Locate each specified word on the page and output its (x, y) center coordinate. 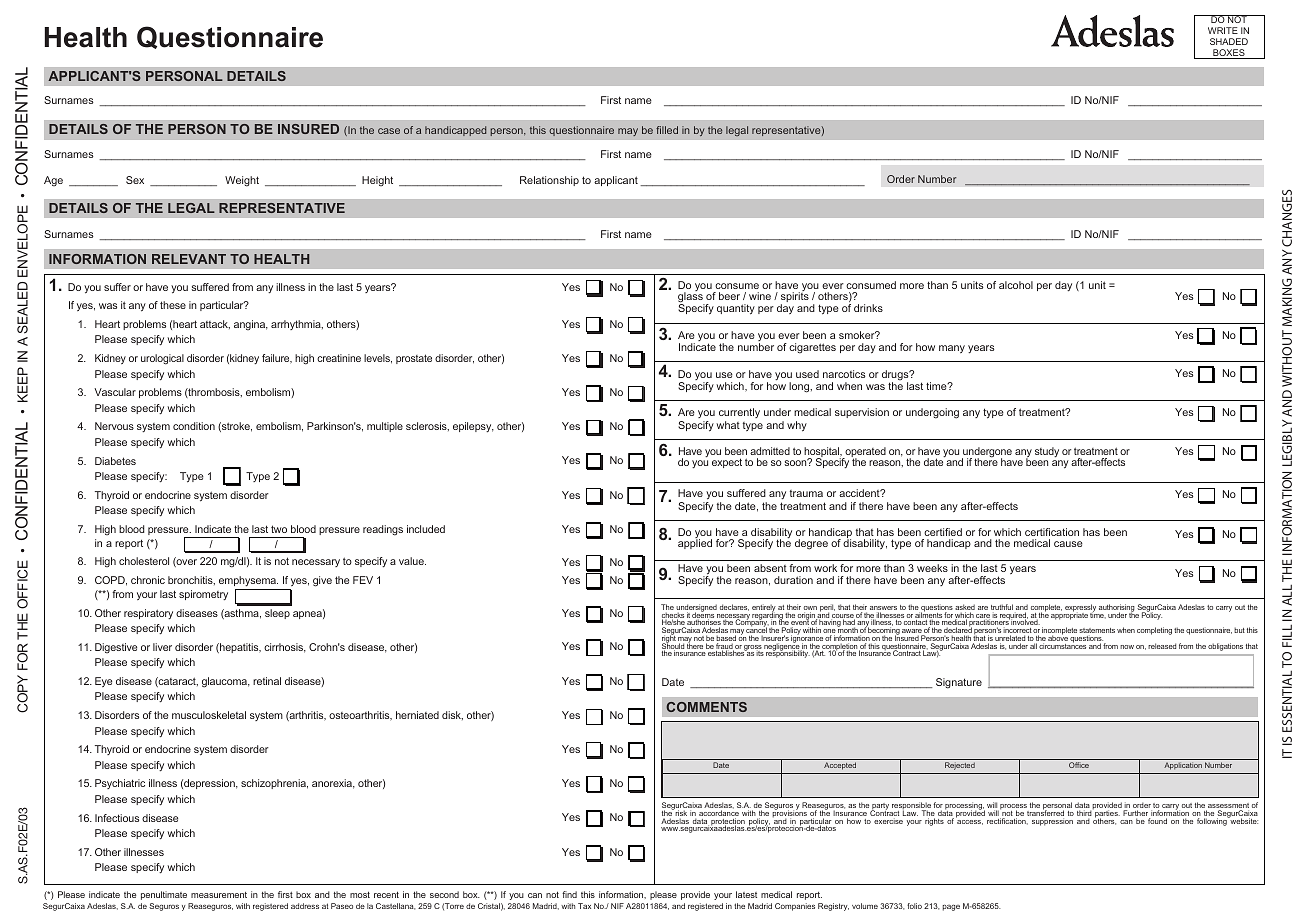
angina (251, 325)
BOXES (1229, 54)
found (1157, 821)
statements (1097, 632)
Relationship (549, 181)
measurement (219, 895)
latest (746, 894)
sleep (277, 614)
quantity (736, 309)
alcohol (1016, 285)
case (389, 131)
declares (734, 607)
